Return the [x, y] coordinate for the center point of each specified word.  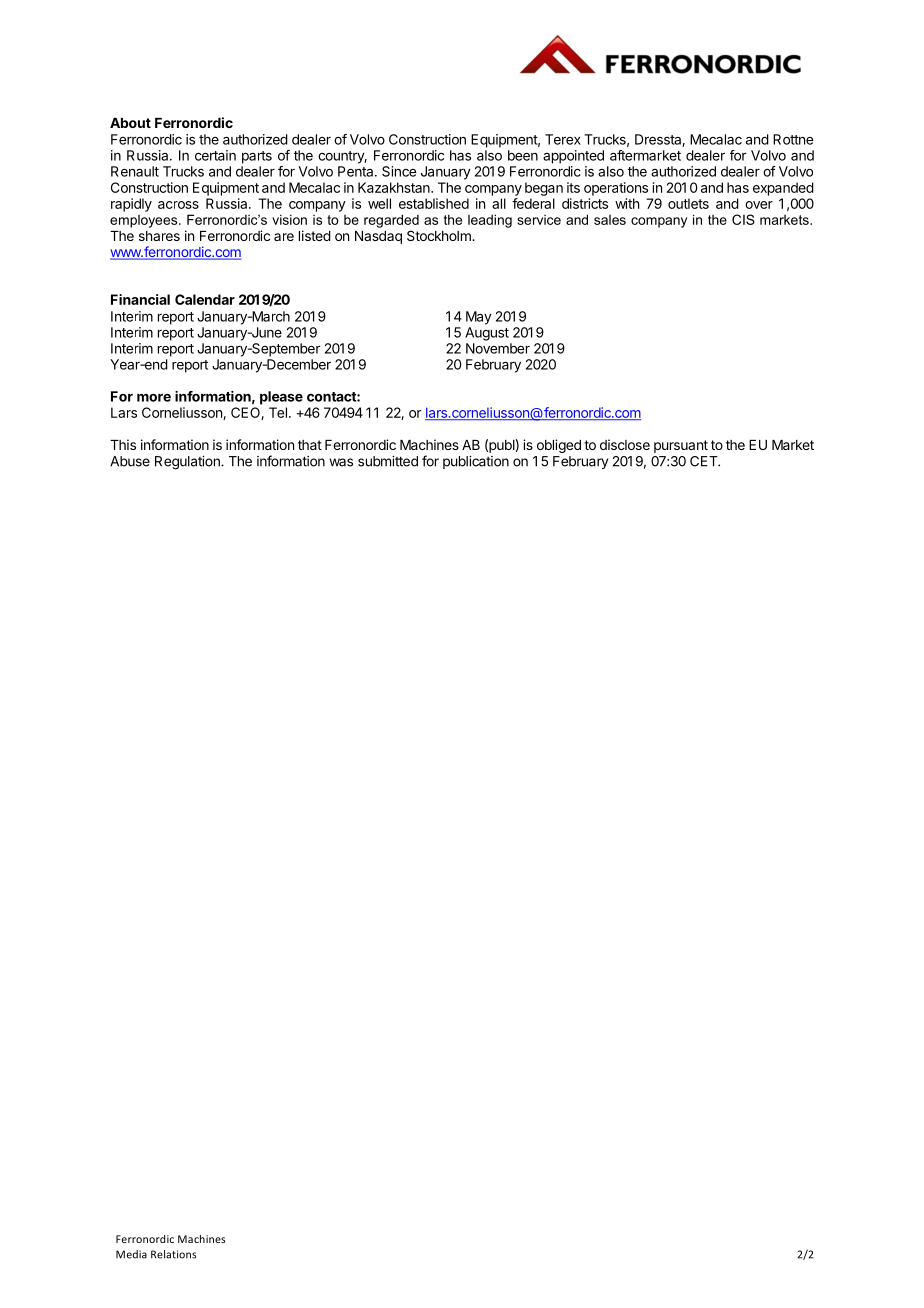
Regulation [188, 463]
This [123, 444]
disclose [625, 444]
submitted [388, 461]
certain [215, 155]
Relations [173, 1254]
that [310, 445]
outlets [688, 203]
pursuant [681, 446]
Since [399, 171]
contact [332, 397]
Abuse [130, 461]
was [341, 462]
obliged [559, 446]
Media [131, 1254]
